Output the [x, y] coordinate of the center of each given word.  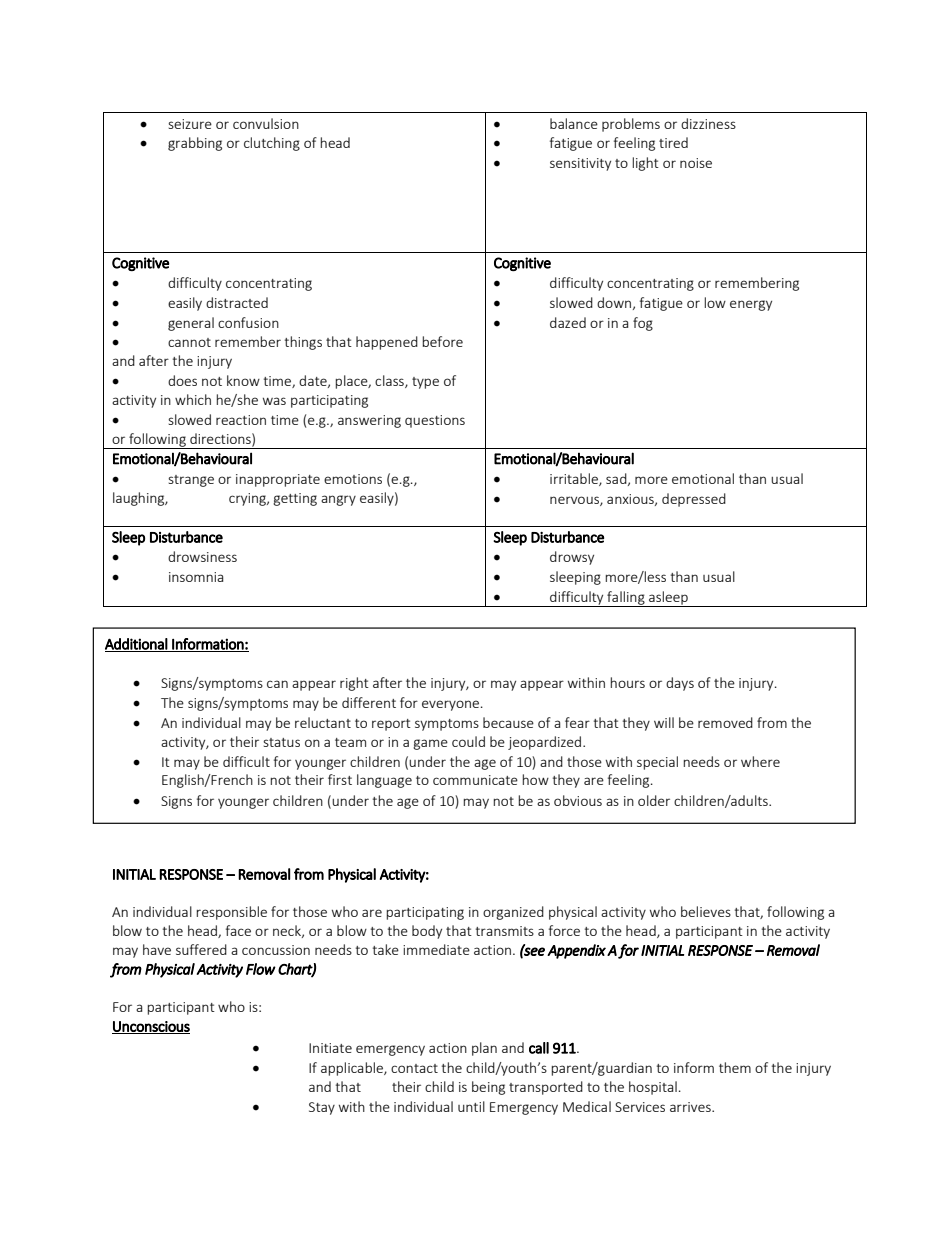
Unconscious [151, 1027]
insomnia [196, 577]
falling [626, 599]
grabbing [195, 144]
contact [414, 1068]
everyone [450, 705]
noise [696, 163]
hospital [653, 1088]
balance [574, 123]
